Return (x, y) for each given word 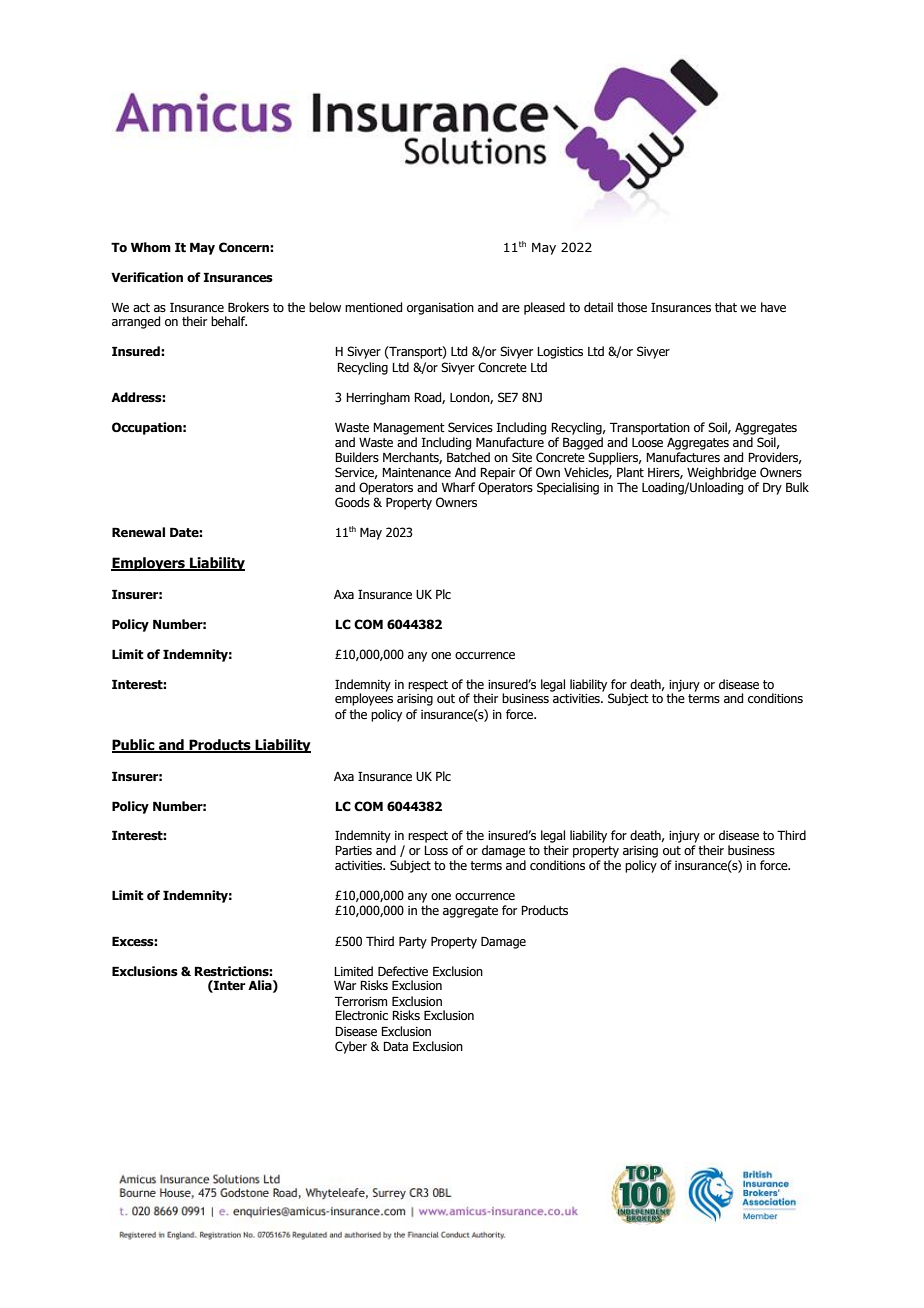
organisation (440, 309)
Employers (149, 564)
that (726, 307)
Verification (147, 277)
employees (364, 699)
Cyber (351, 1047)
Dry (772, 488)
